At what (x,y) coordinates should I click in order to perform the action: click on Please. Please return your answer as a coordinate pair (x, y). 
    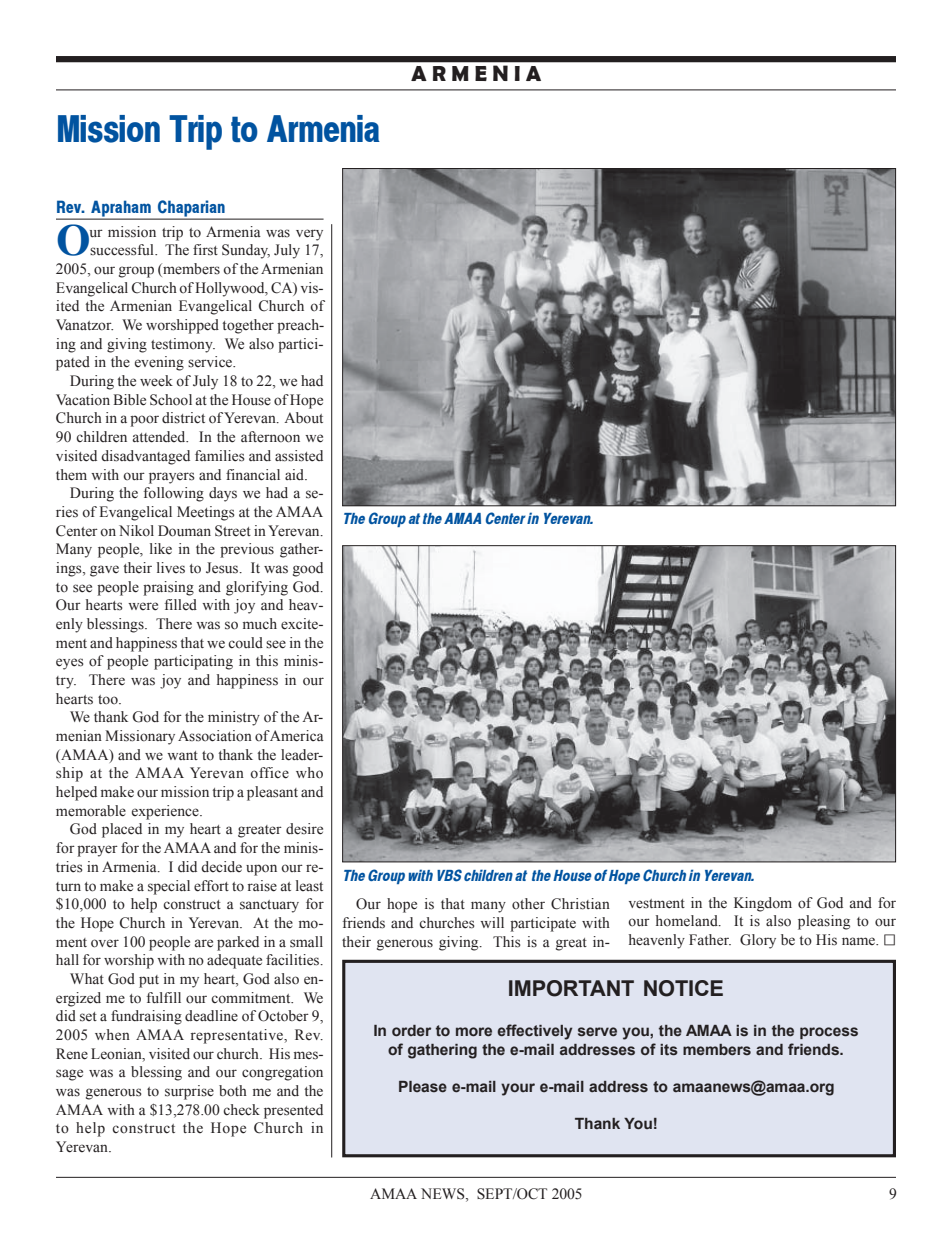
    Looking at the image, I should click on (423, 1087).
